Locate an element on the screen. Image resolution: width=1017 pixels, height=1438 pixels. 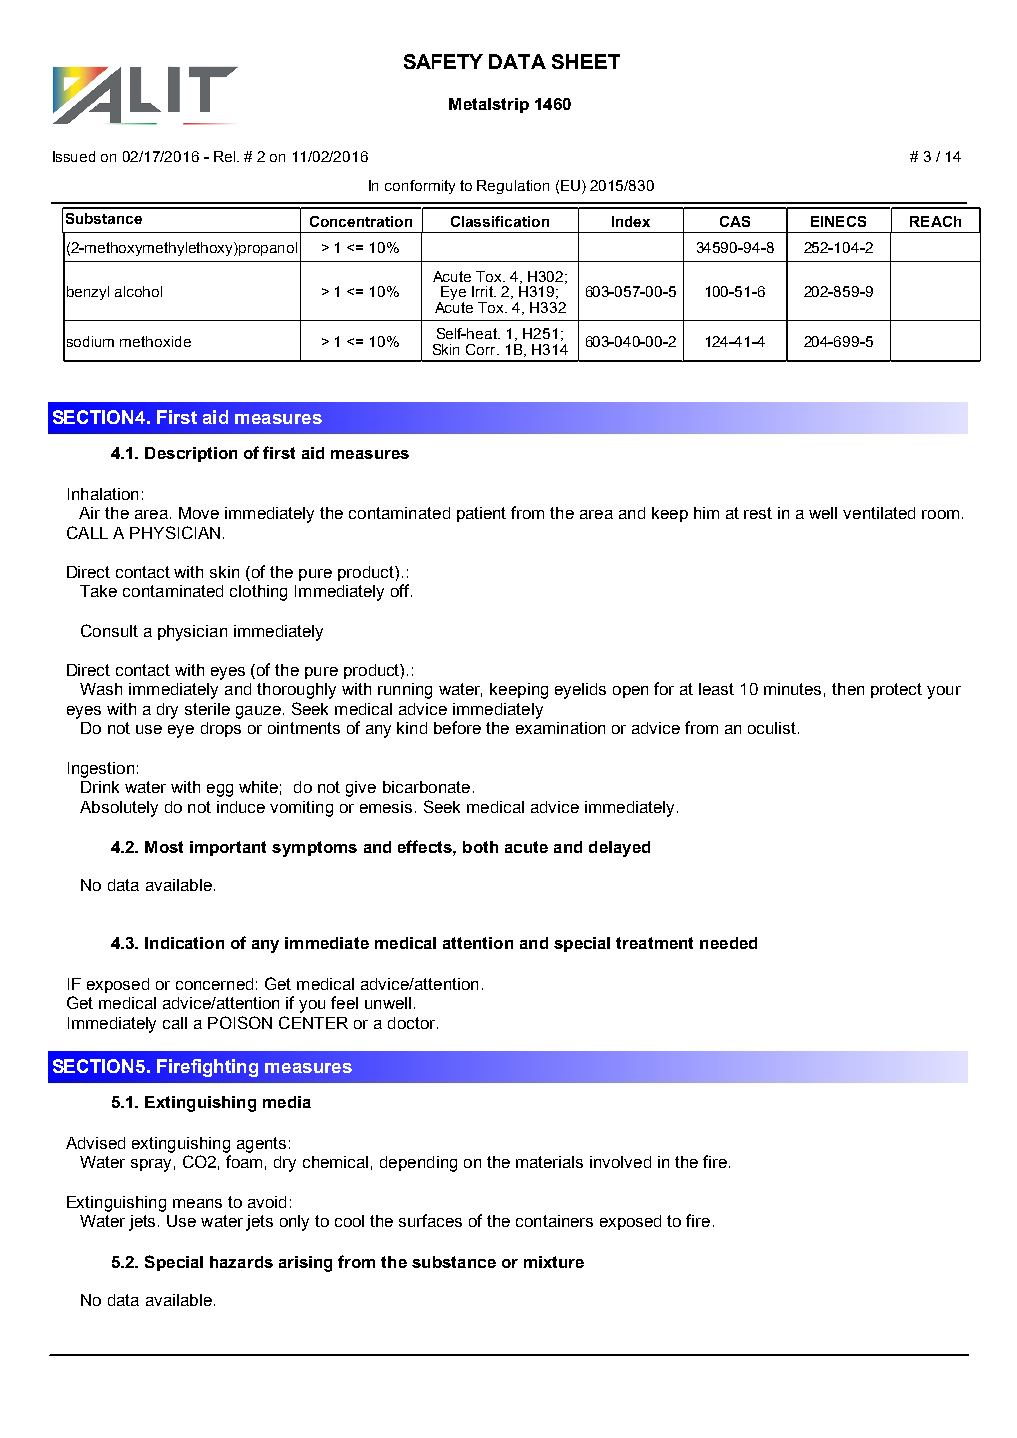
SAFETY is located at coordinates (443, 61).
